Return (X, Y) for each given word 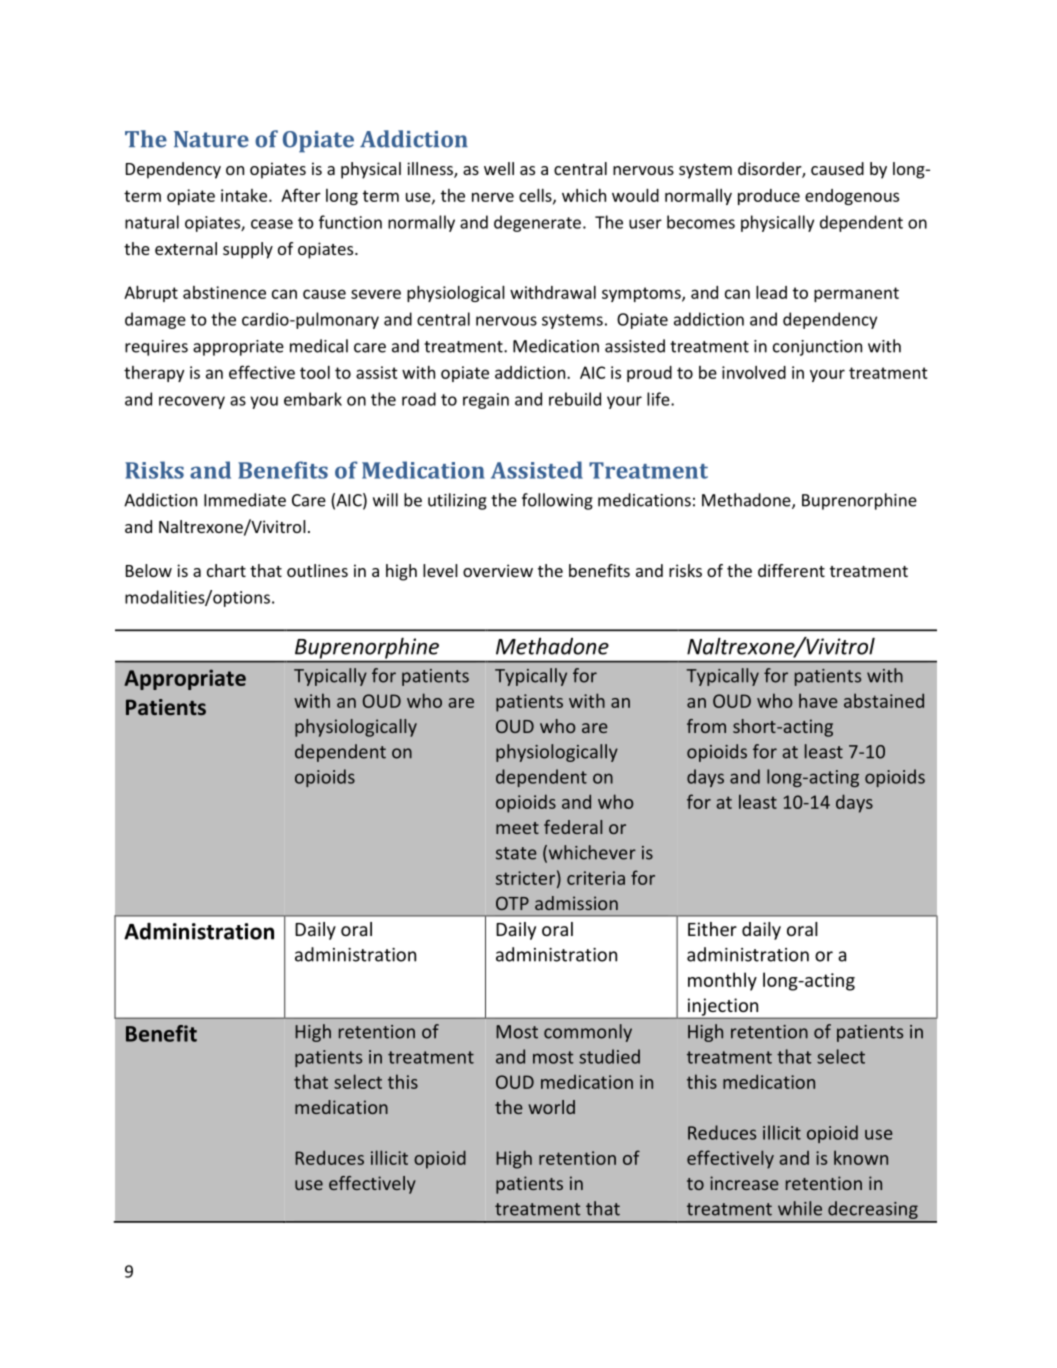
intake (244, 195)
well (499, 168)
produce (769, 197)
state (516, 853)
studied (609, 1056)
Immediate (245, 500)
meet (517, 828)
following (557, 501)
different (791, 570)
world (551, 1107)
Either (712, 929)
